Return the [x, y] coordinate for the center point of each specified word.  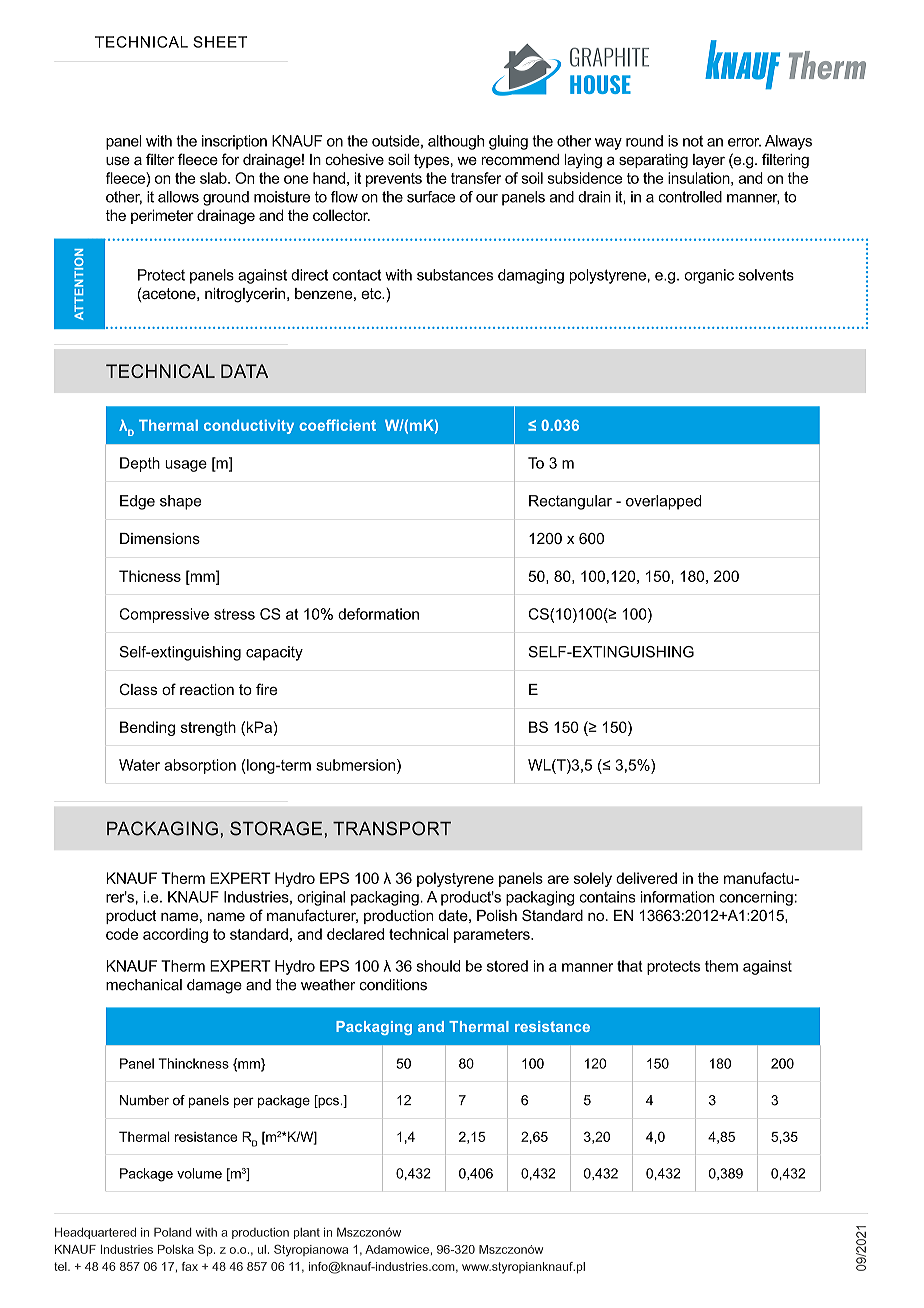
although [456, 142]
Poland [173, 1232]
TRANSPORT [392, 828]
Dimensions [160, 538]
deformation [378, 614]
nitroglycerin [246, 295]
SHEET [220, 42]
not [693, 141]
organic [709, 276]
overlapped [663, 502]
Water [139, 765]
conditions [393, 985]
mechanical [144, 985]
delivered [646, 878]
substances [455, 275]
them [721, 966]
